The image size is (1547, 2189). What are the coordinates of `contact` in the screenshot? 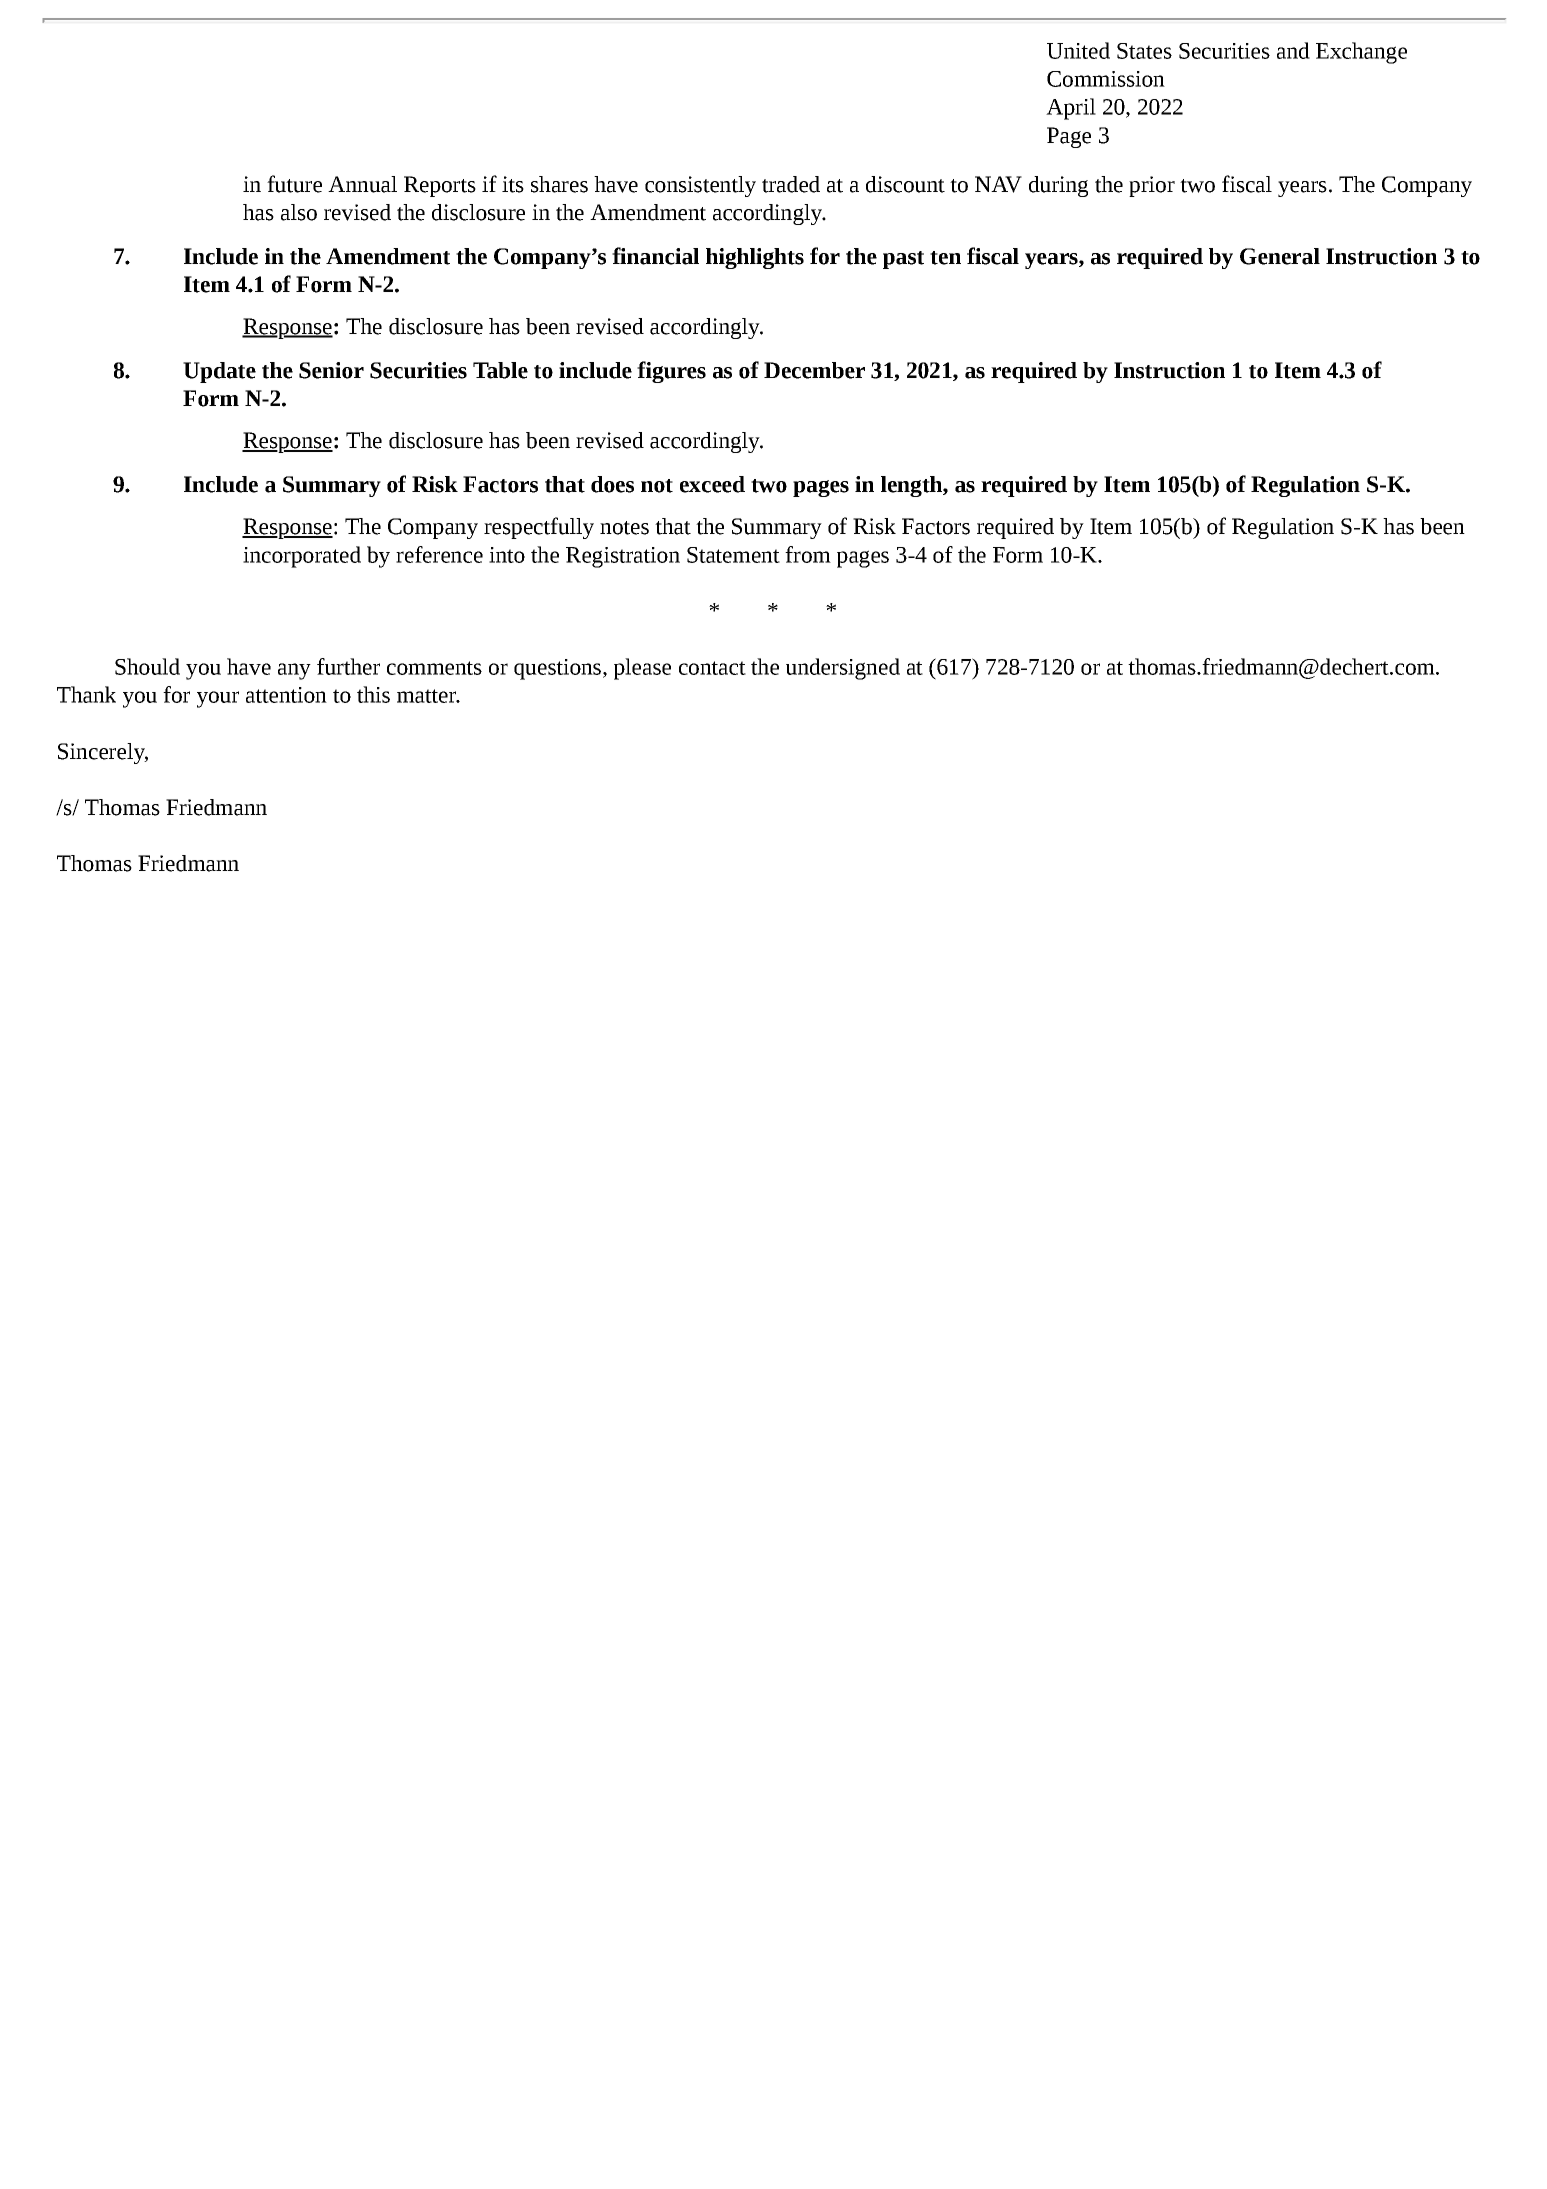 It's located at (712, 668).
